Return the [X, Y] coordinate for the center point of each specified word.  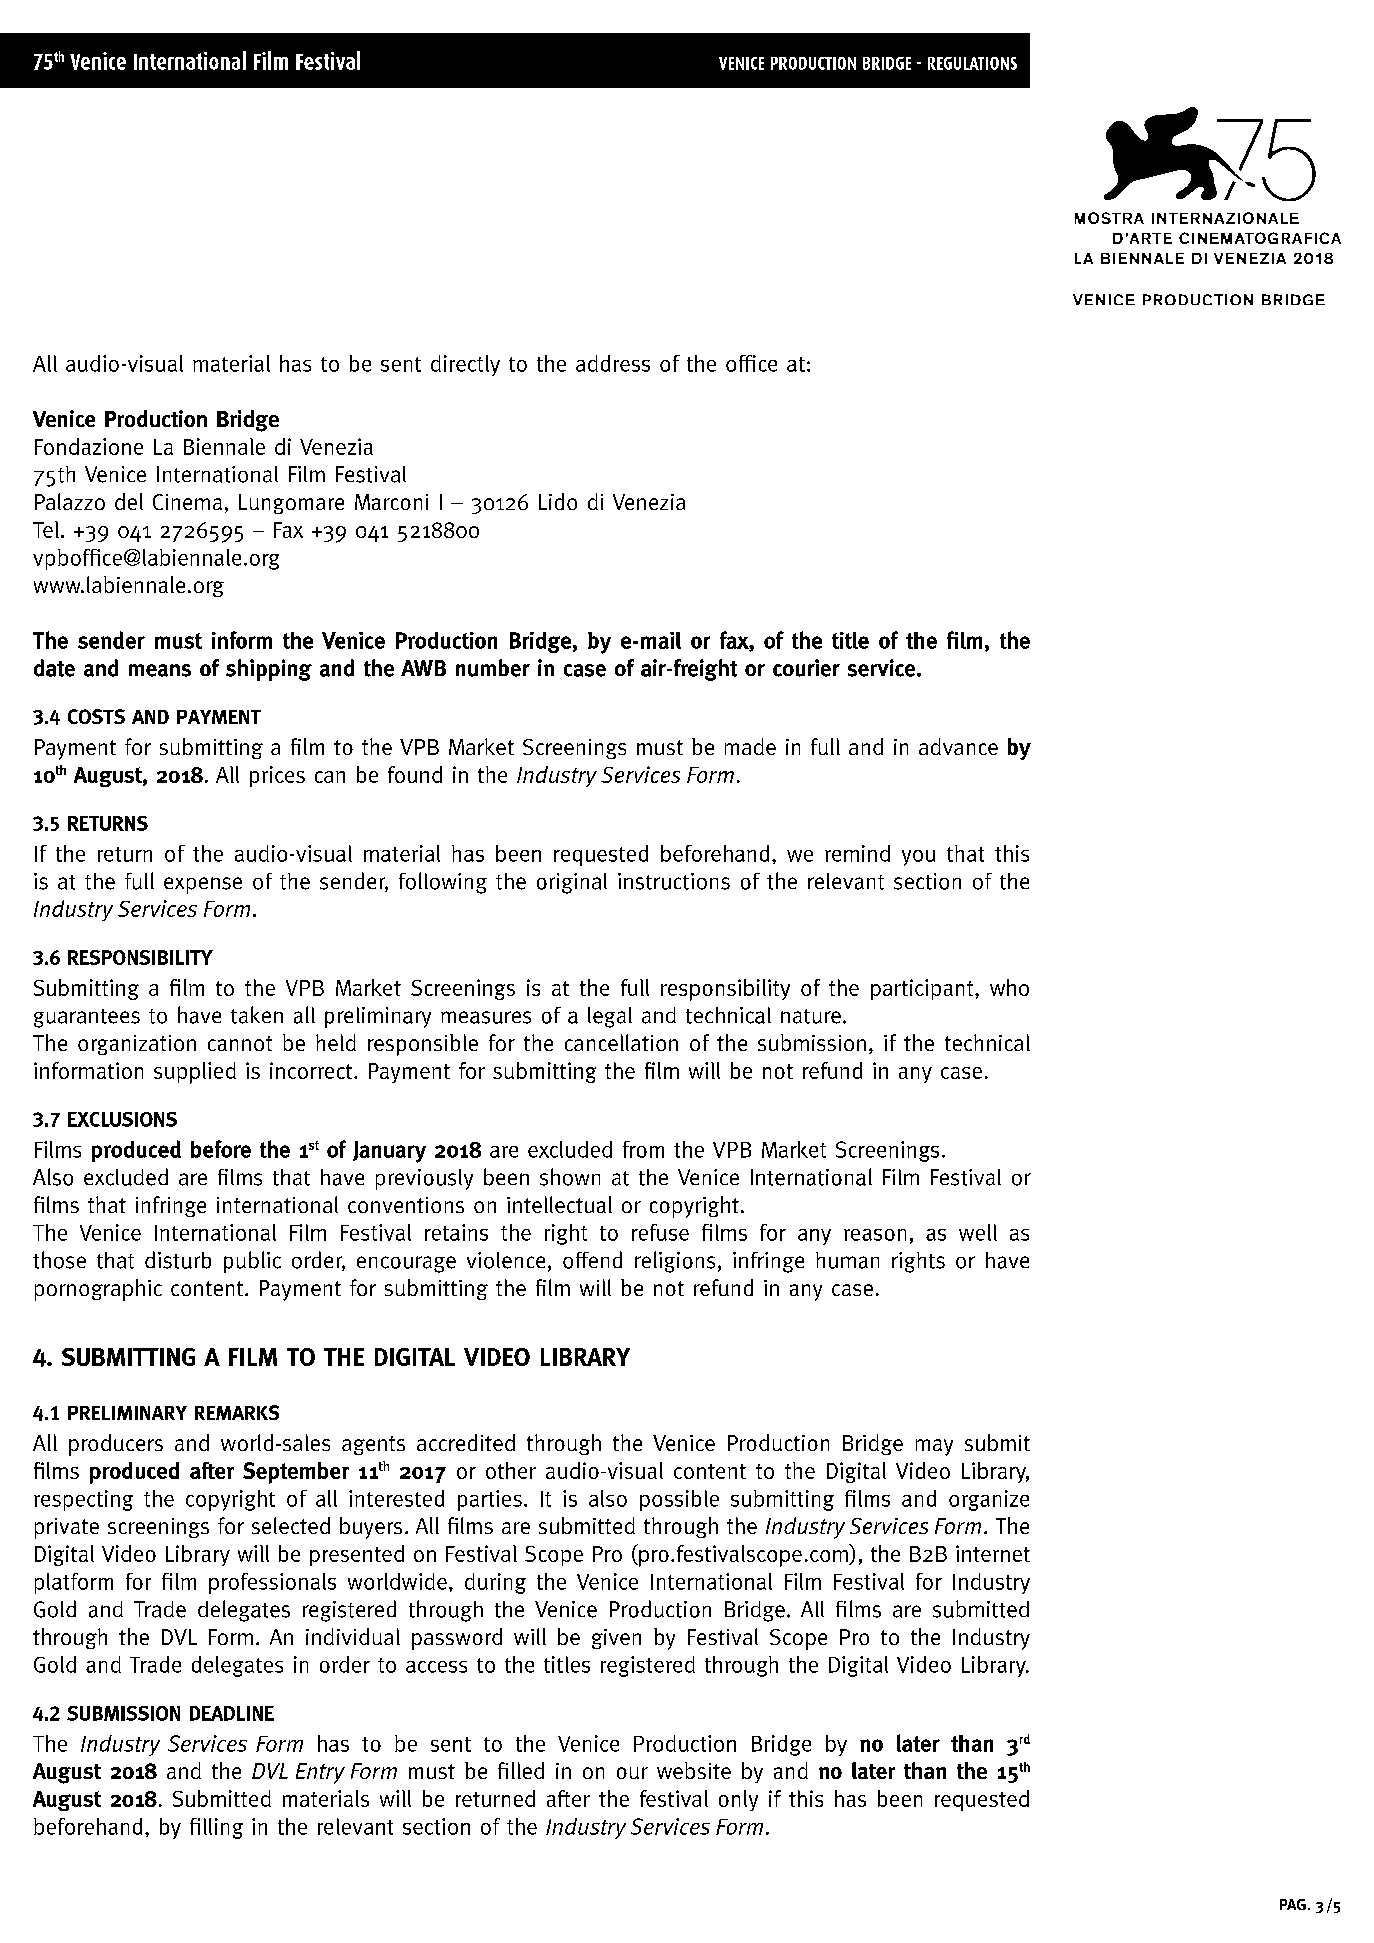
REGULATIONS [972, 63]
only [738, 1800]
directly [465, 365]
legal [610, 1017]
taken [257, 1015]
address [613, 363]
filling [216, 1828]
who [1009, 987]
